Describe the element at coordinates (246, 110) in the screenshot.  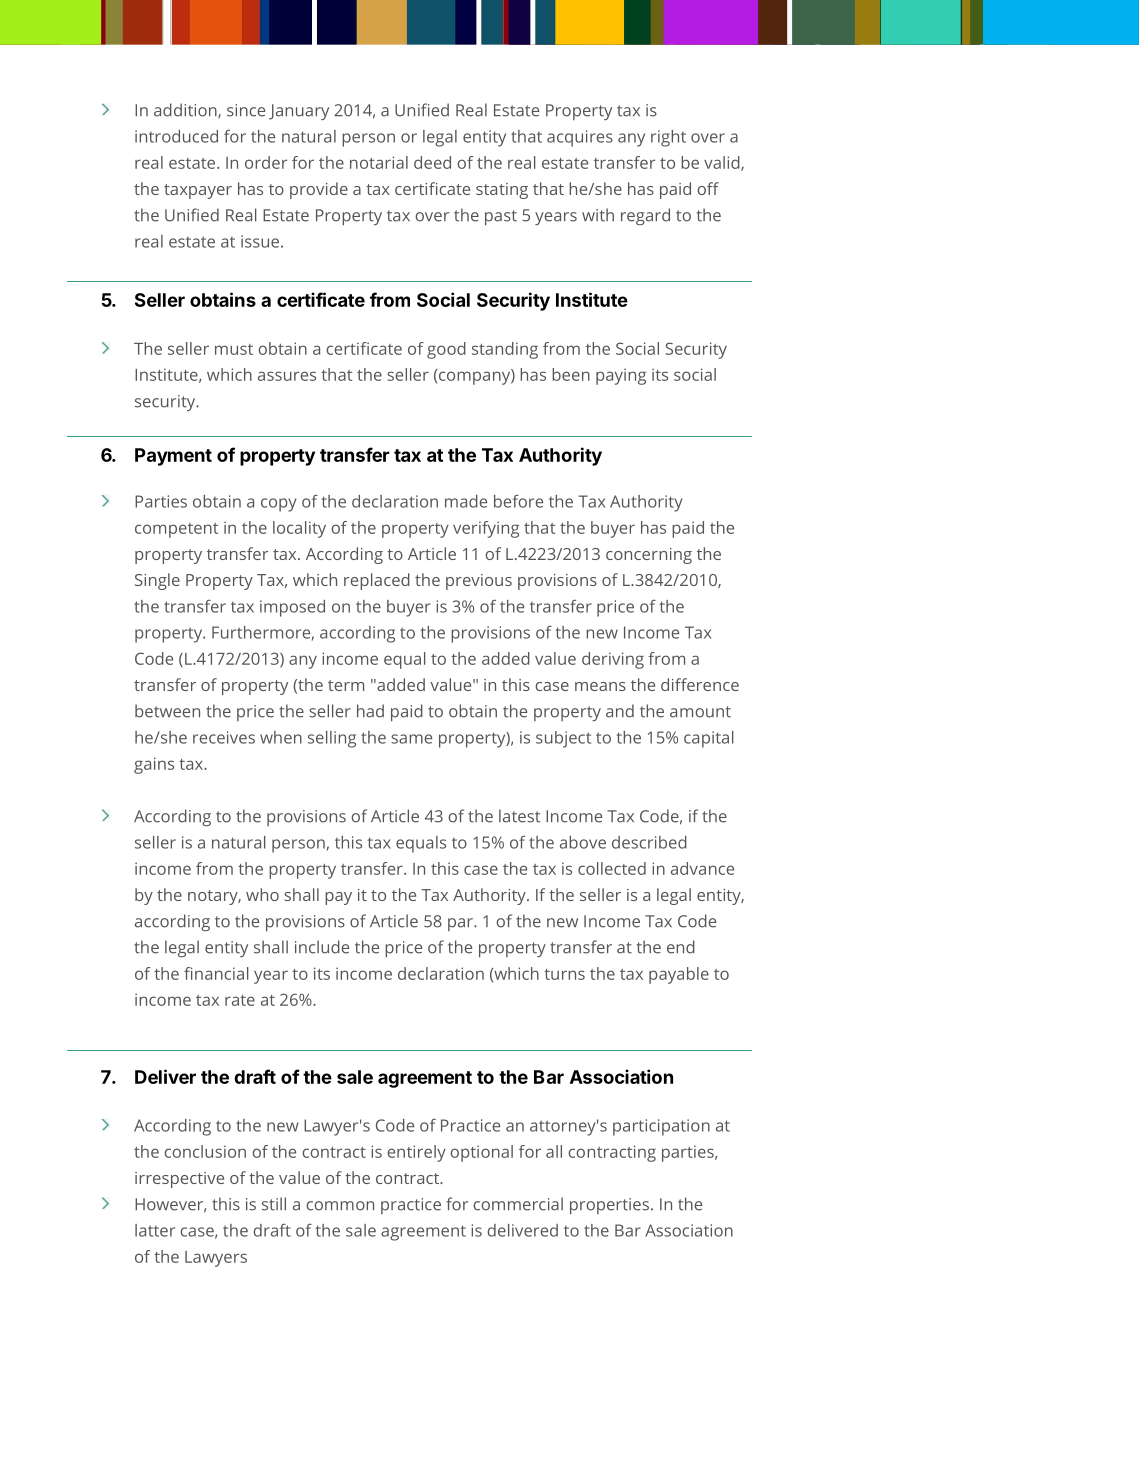
I see `since` at that location.
